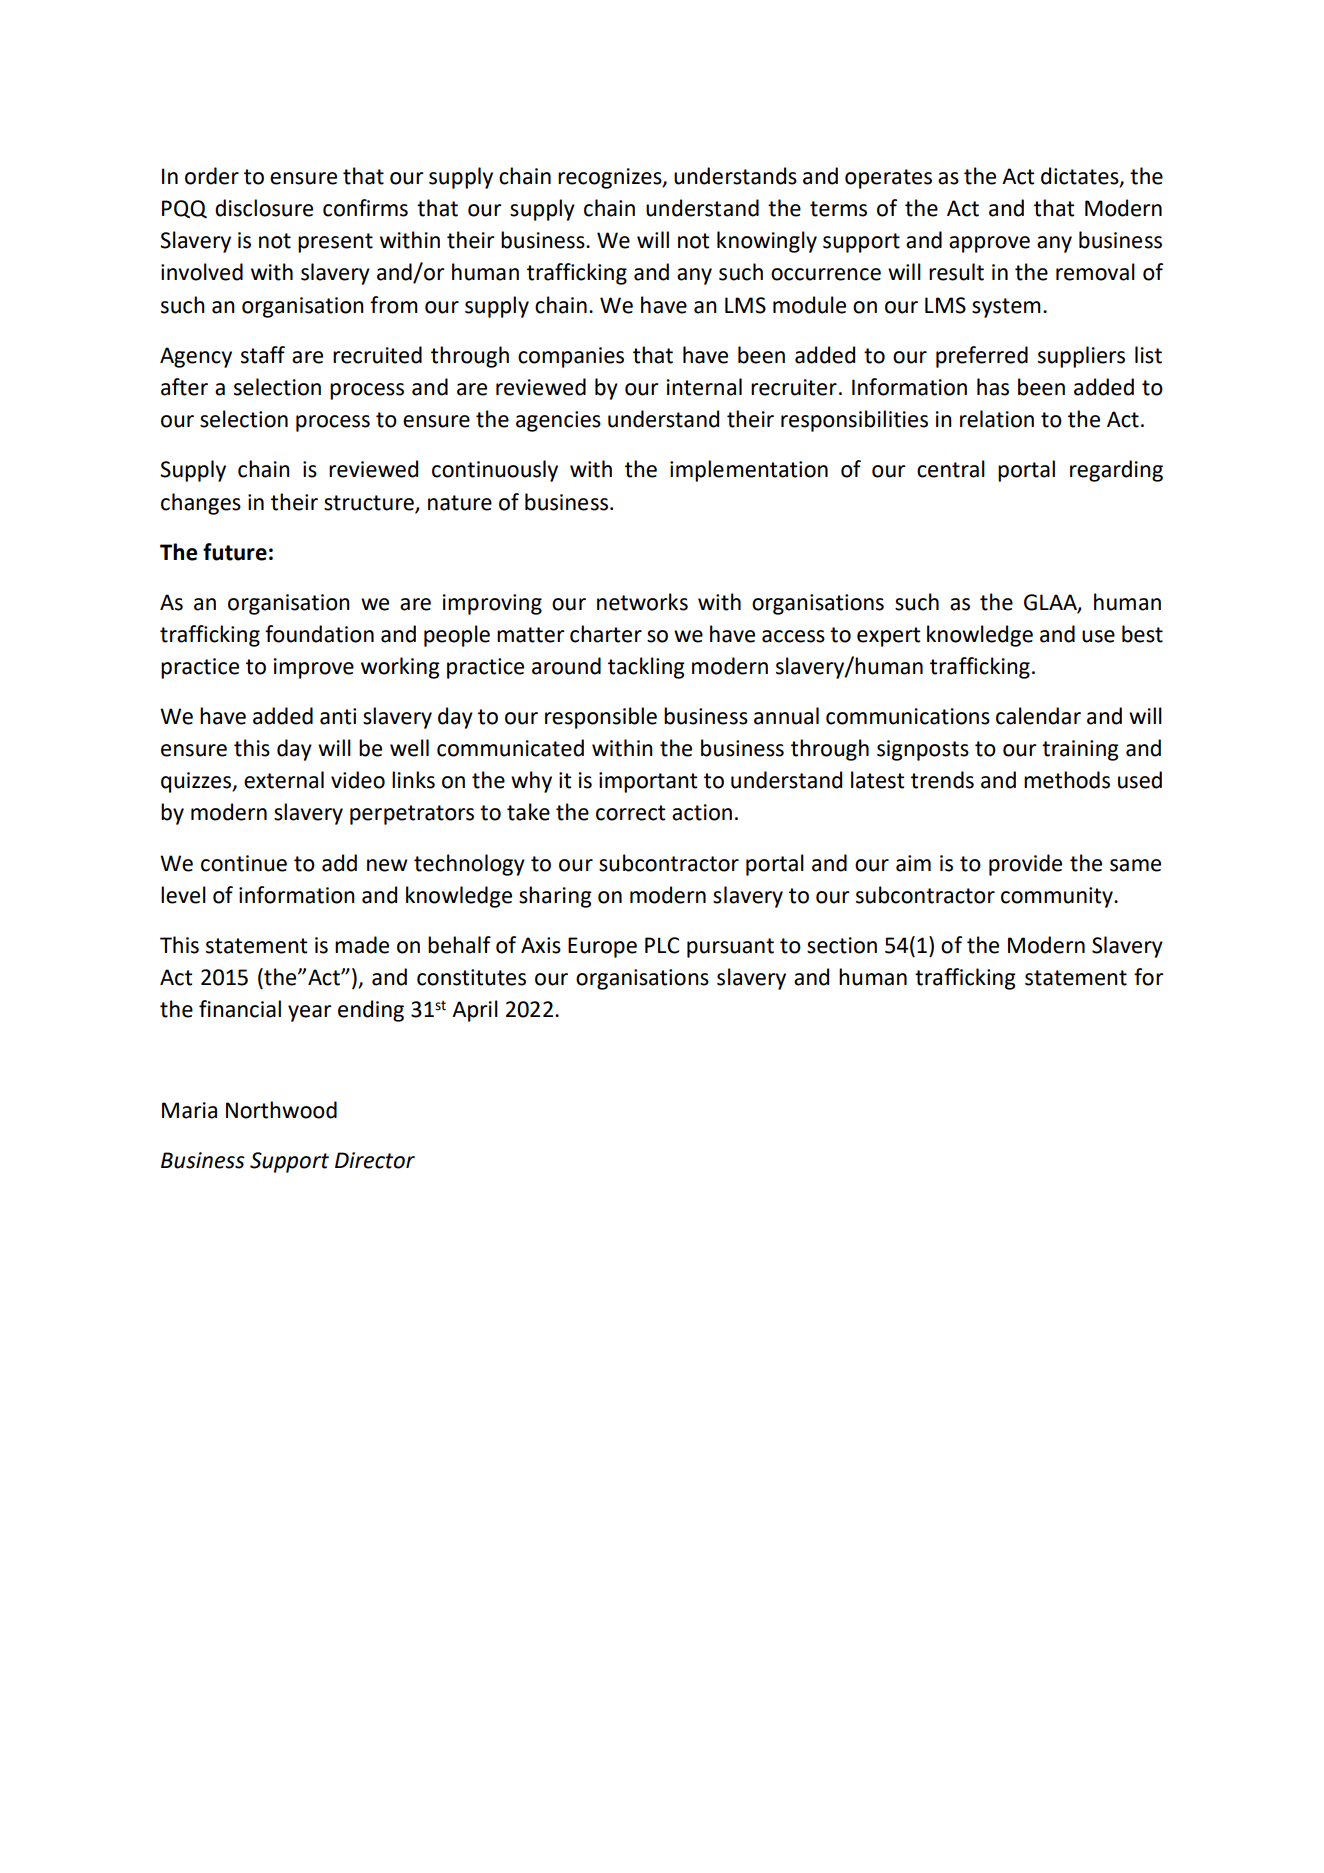 The width and height of the screenshot is (1324, 1873). I want to click on tackling, so click(646, 668).
